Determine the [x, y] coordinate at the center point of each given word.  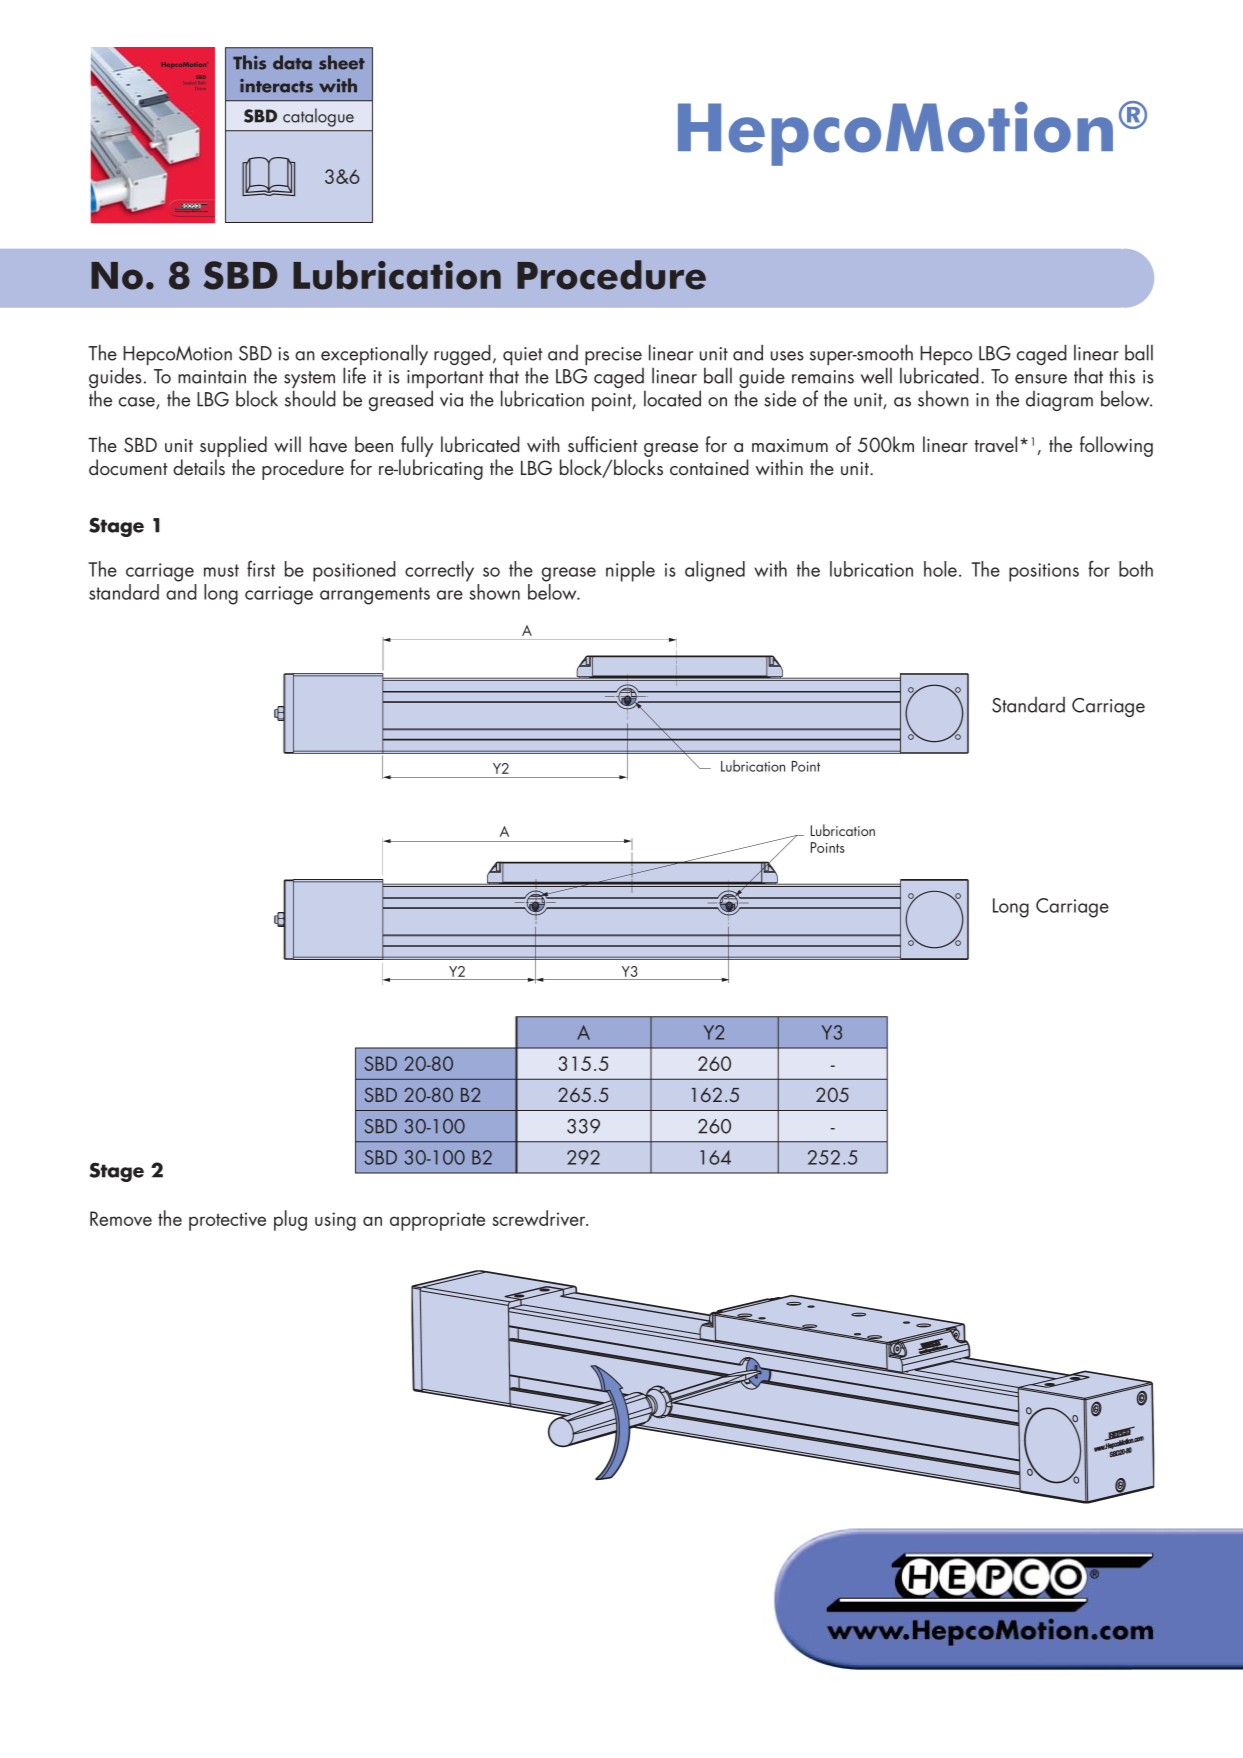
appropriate [437, 1221]
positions [1044, 572]
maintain [212, 377]
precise [613, 356]
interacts [276, 86]
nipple [630, 571]
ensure [1041, 379]
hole [940, 569]
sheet [342, 62]
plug [290, 1220]
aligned [715, 571]
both [1136, 569]
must [221, 570]
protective [227, 1221]
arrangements [375, 596]
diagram [1059, 401]
